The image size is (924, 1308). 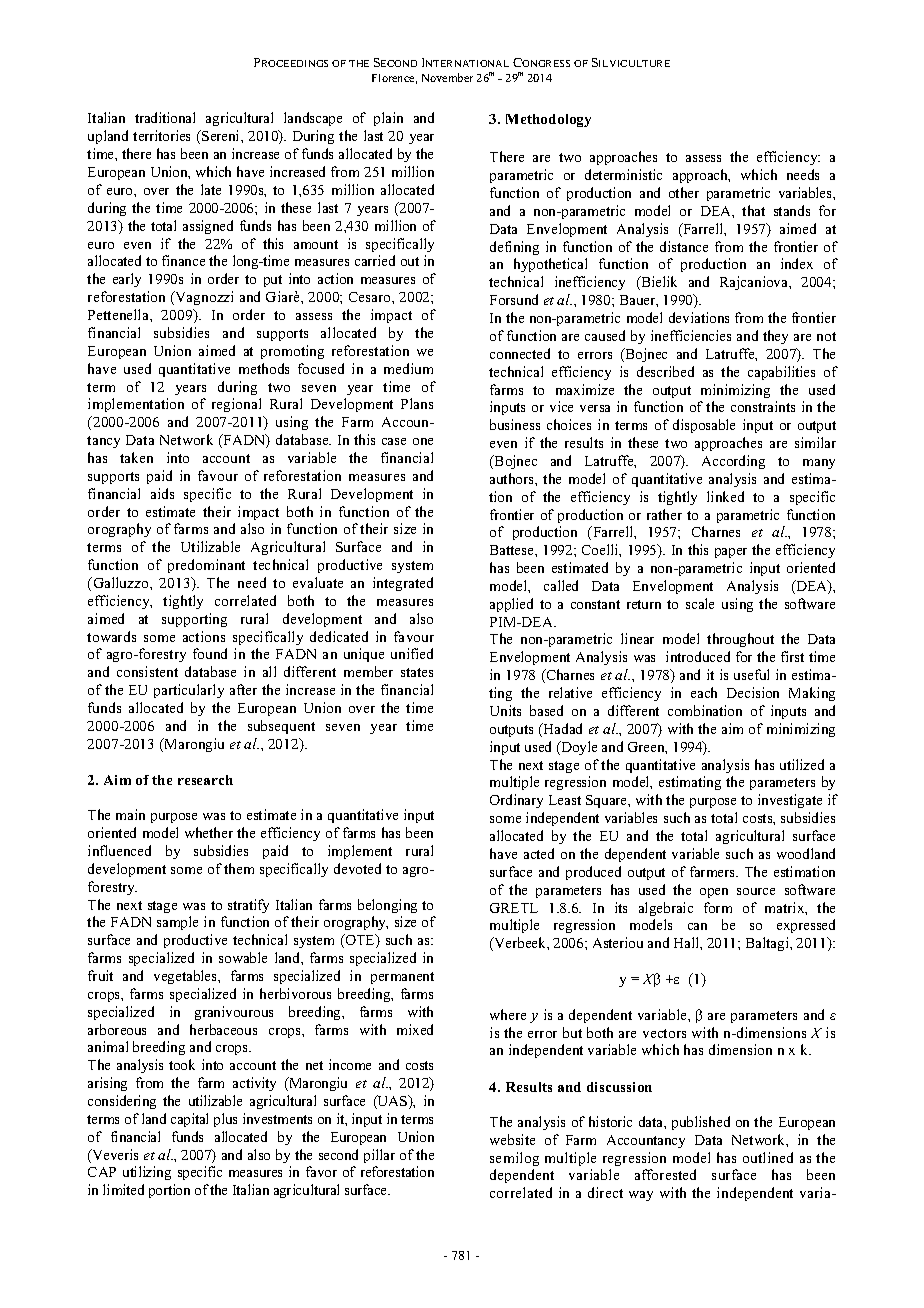 I want to click on November, so click(x=447, y=77).
